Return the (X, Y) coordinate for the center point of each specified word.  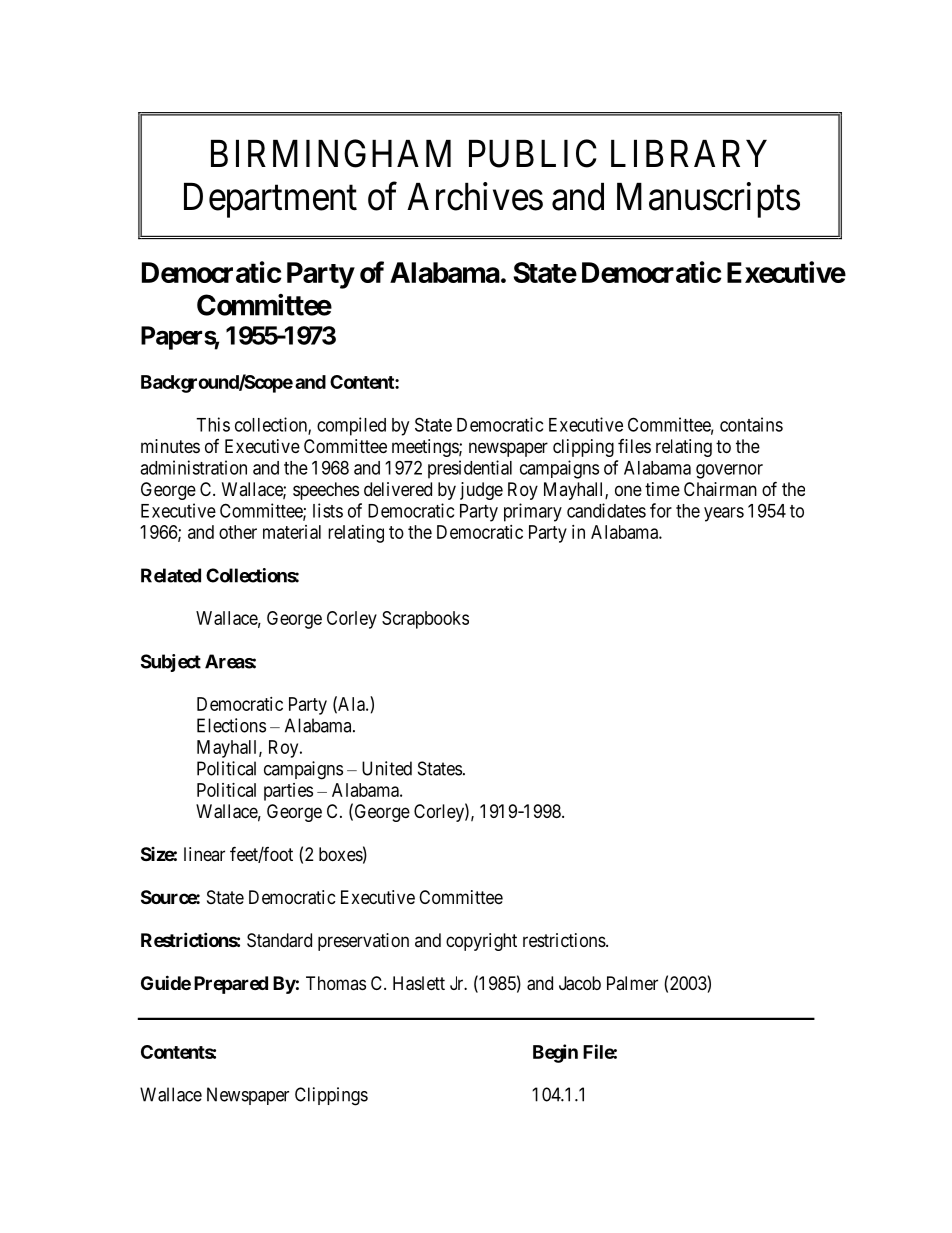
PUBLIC (533, 153)
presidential (470, 469)
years (724, 514)
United (387, 768)
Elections (231, 725)
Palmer (632, 983)
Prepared (231, 985)
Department (270, 200)
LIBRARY (689, 153)
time (662, 489)
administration (193, 467)
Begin (555, 1053)
